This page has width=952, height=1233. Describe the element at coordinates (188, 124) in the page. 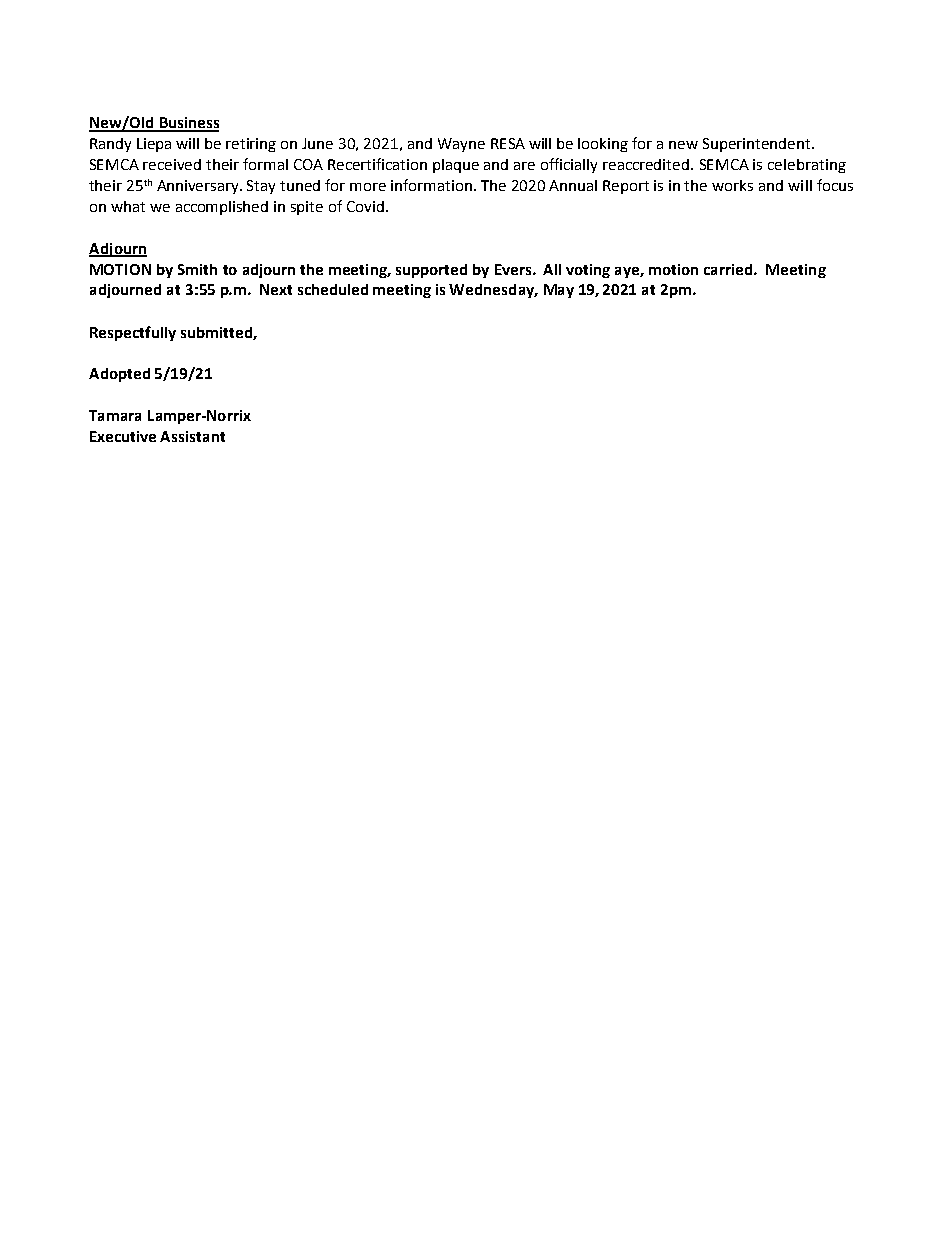

I see `Business` at that location.
